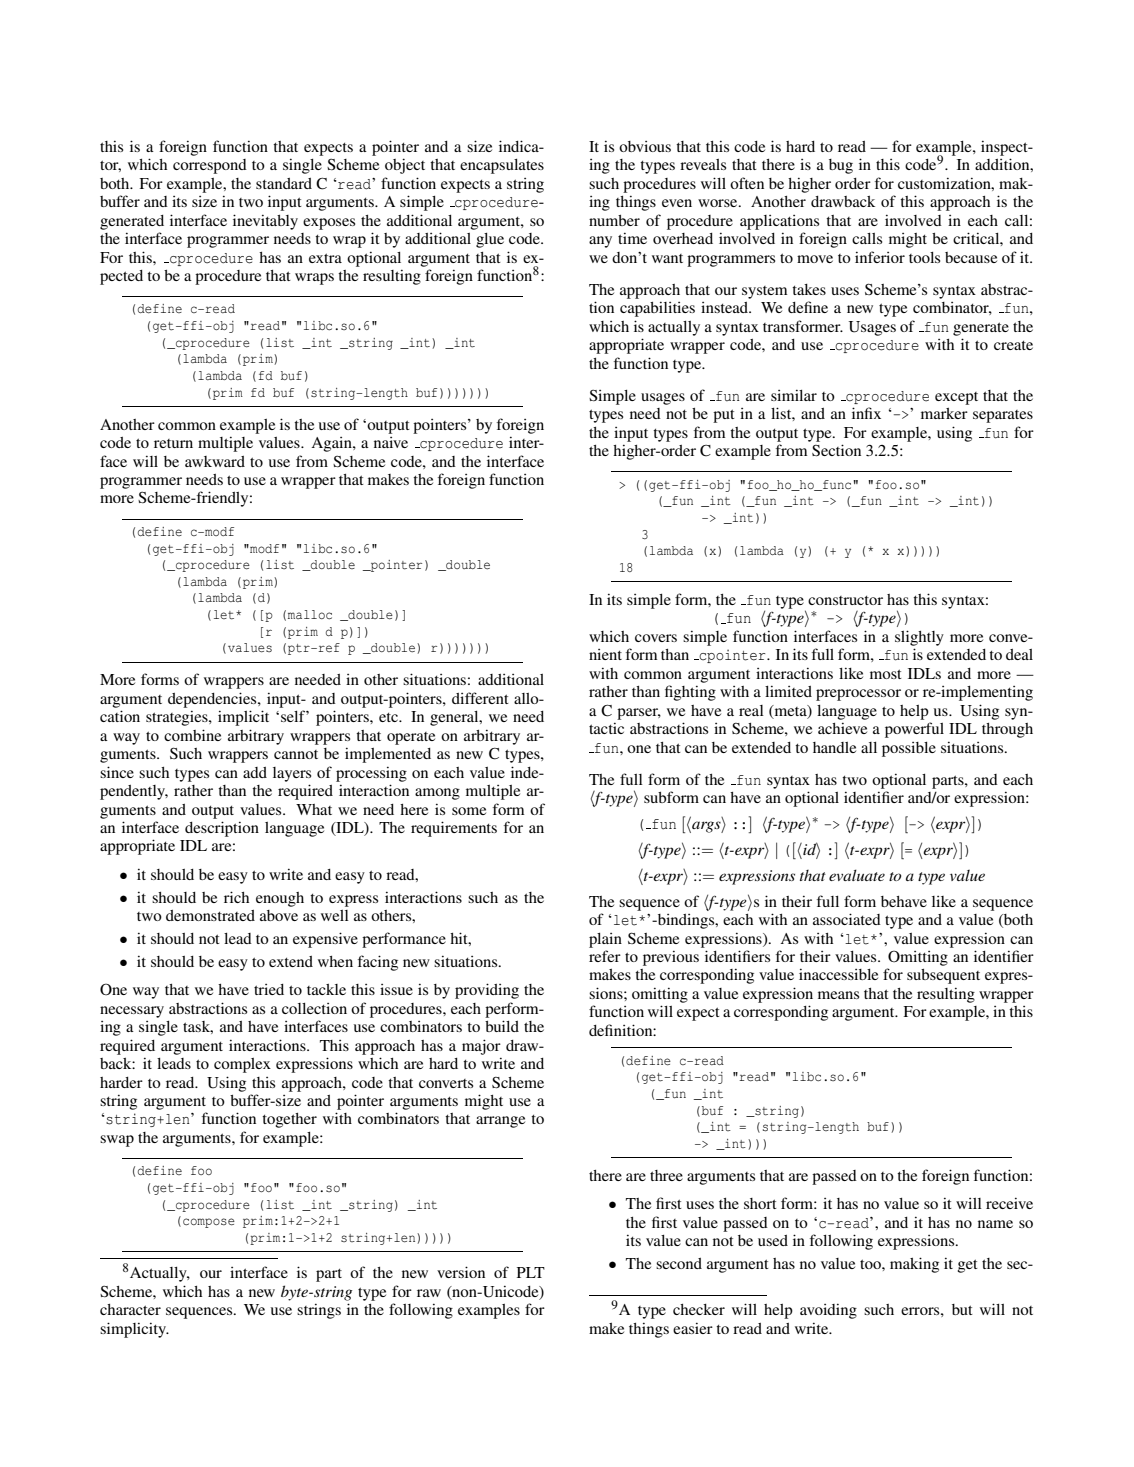  What do you see at coordinates (605, 940) in the page?
I see `plain` at bounding box center [605, 940].
